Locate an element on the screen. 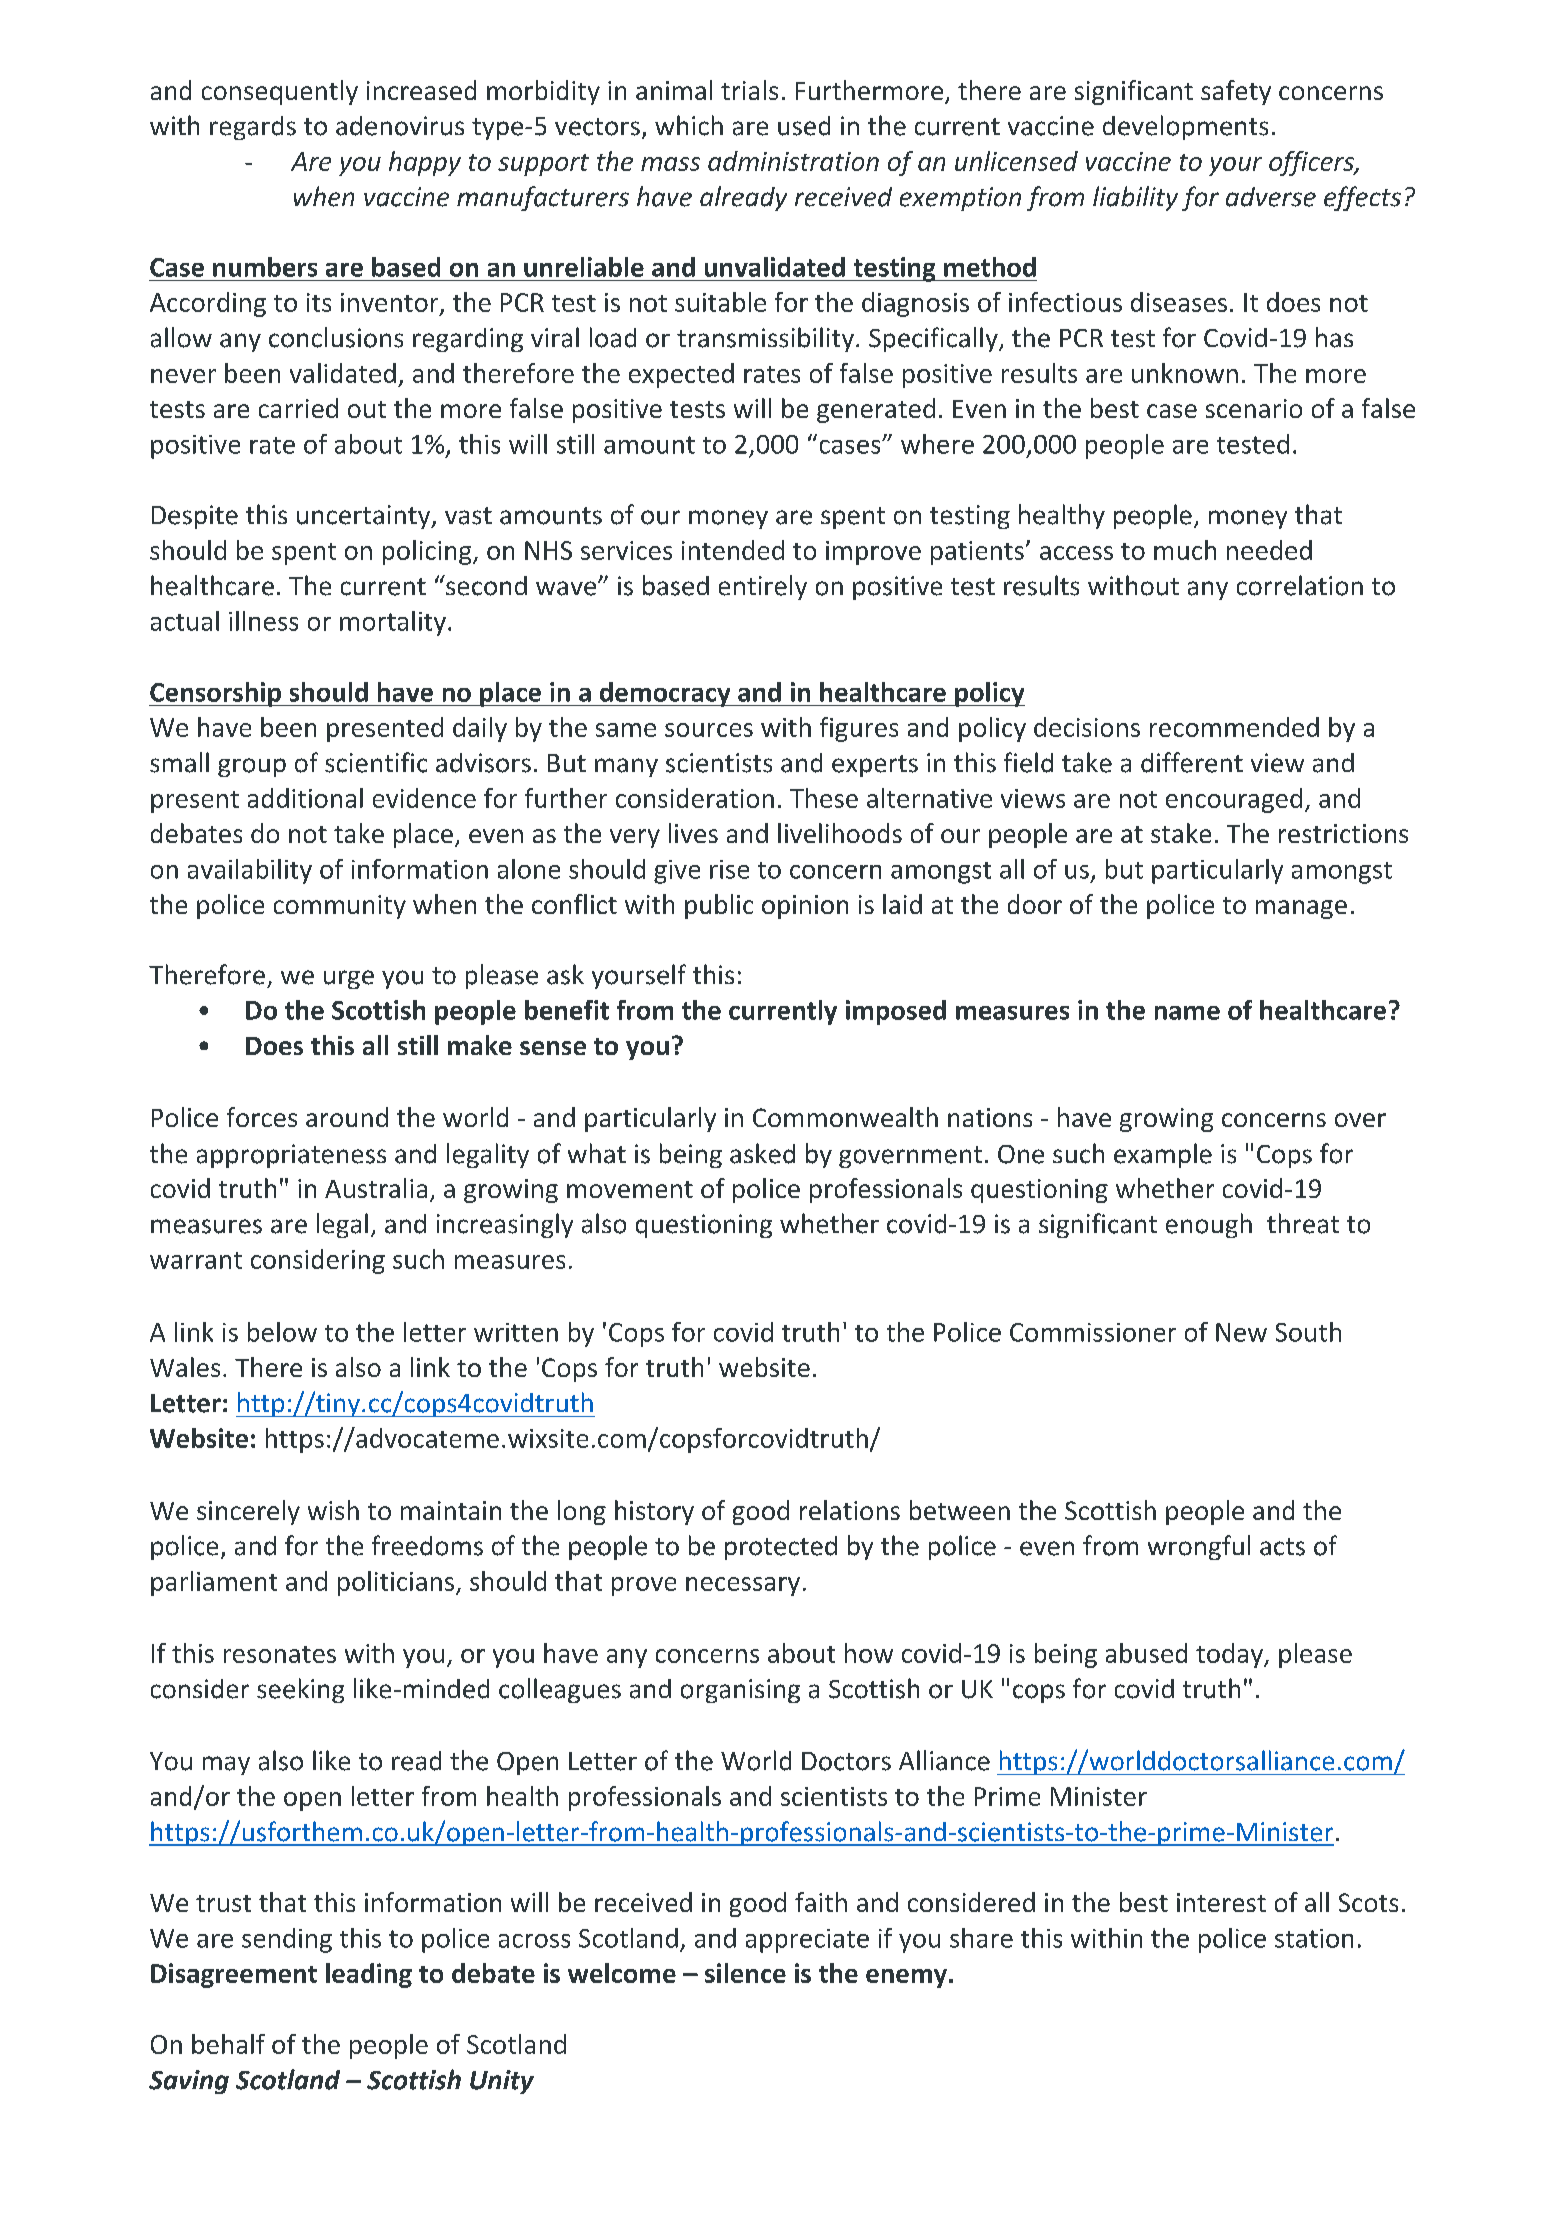 The image size is (1568, 2219). encouraged is located at coordinates (1234, 800).
